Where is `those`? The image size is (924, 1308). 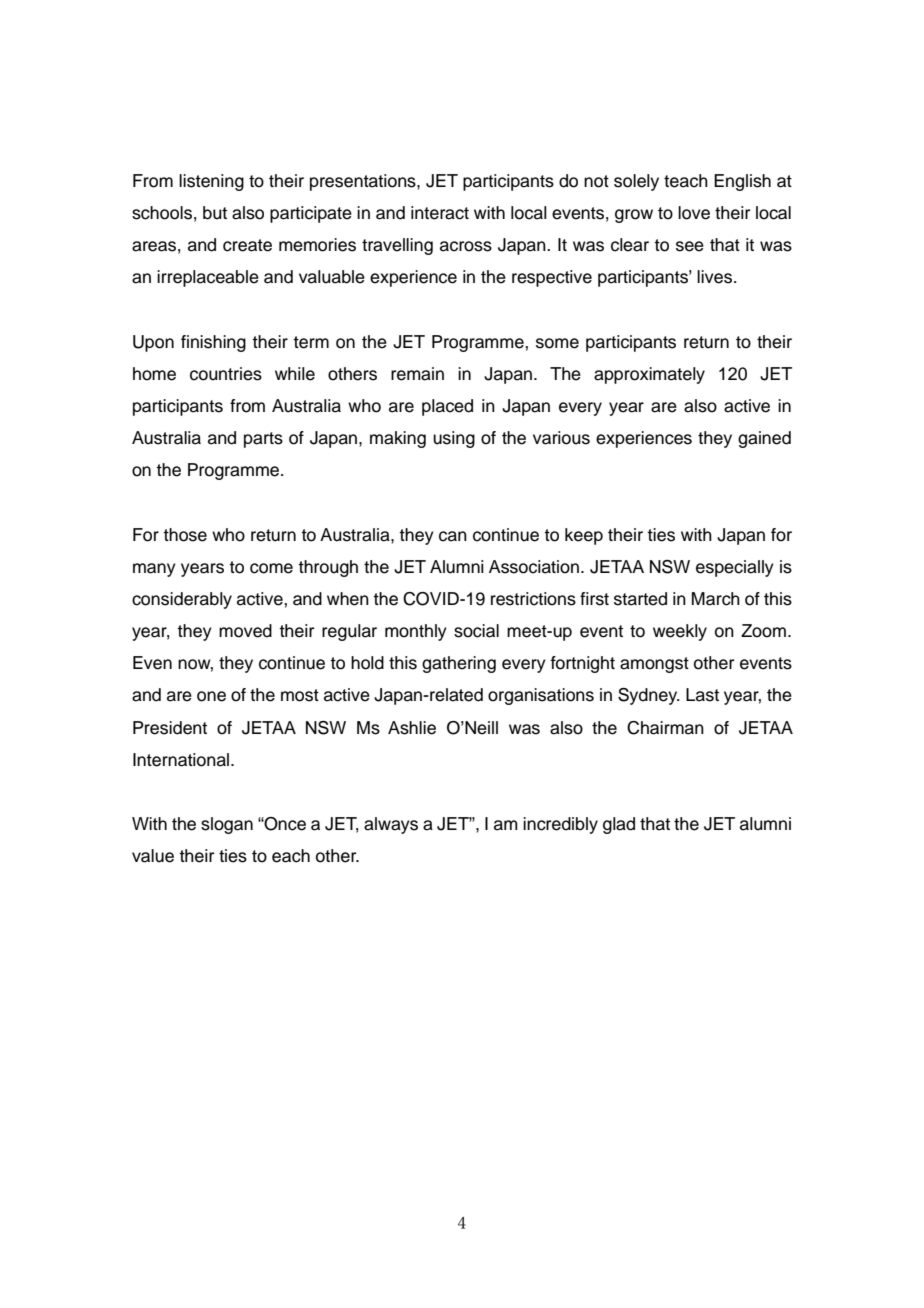
those is located at coordinates (185, 535).
